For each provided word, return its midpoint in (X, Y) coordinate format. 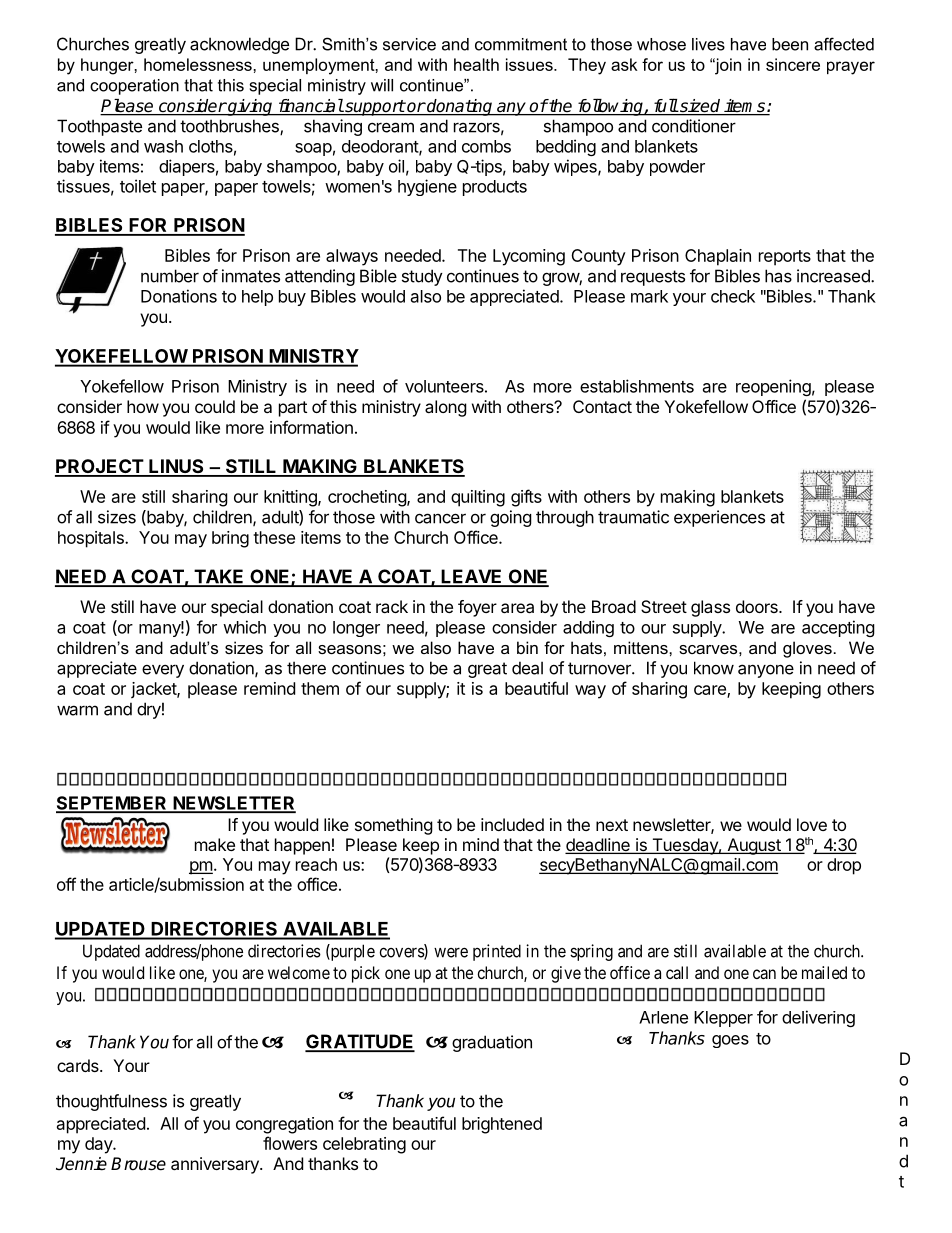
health (476, 64)
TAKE (219, 577)
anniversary (216, 1165)
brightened (502, 1125)
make (215, 844)
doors (758, 606)
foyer (477, 608)
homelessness (199, 64)
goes (730, 1041)
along (446, 408)
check (733, 296)
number (170, 276)
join (727, 66)
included (512, 824)
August (754, 846)
